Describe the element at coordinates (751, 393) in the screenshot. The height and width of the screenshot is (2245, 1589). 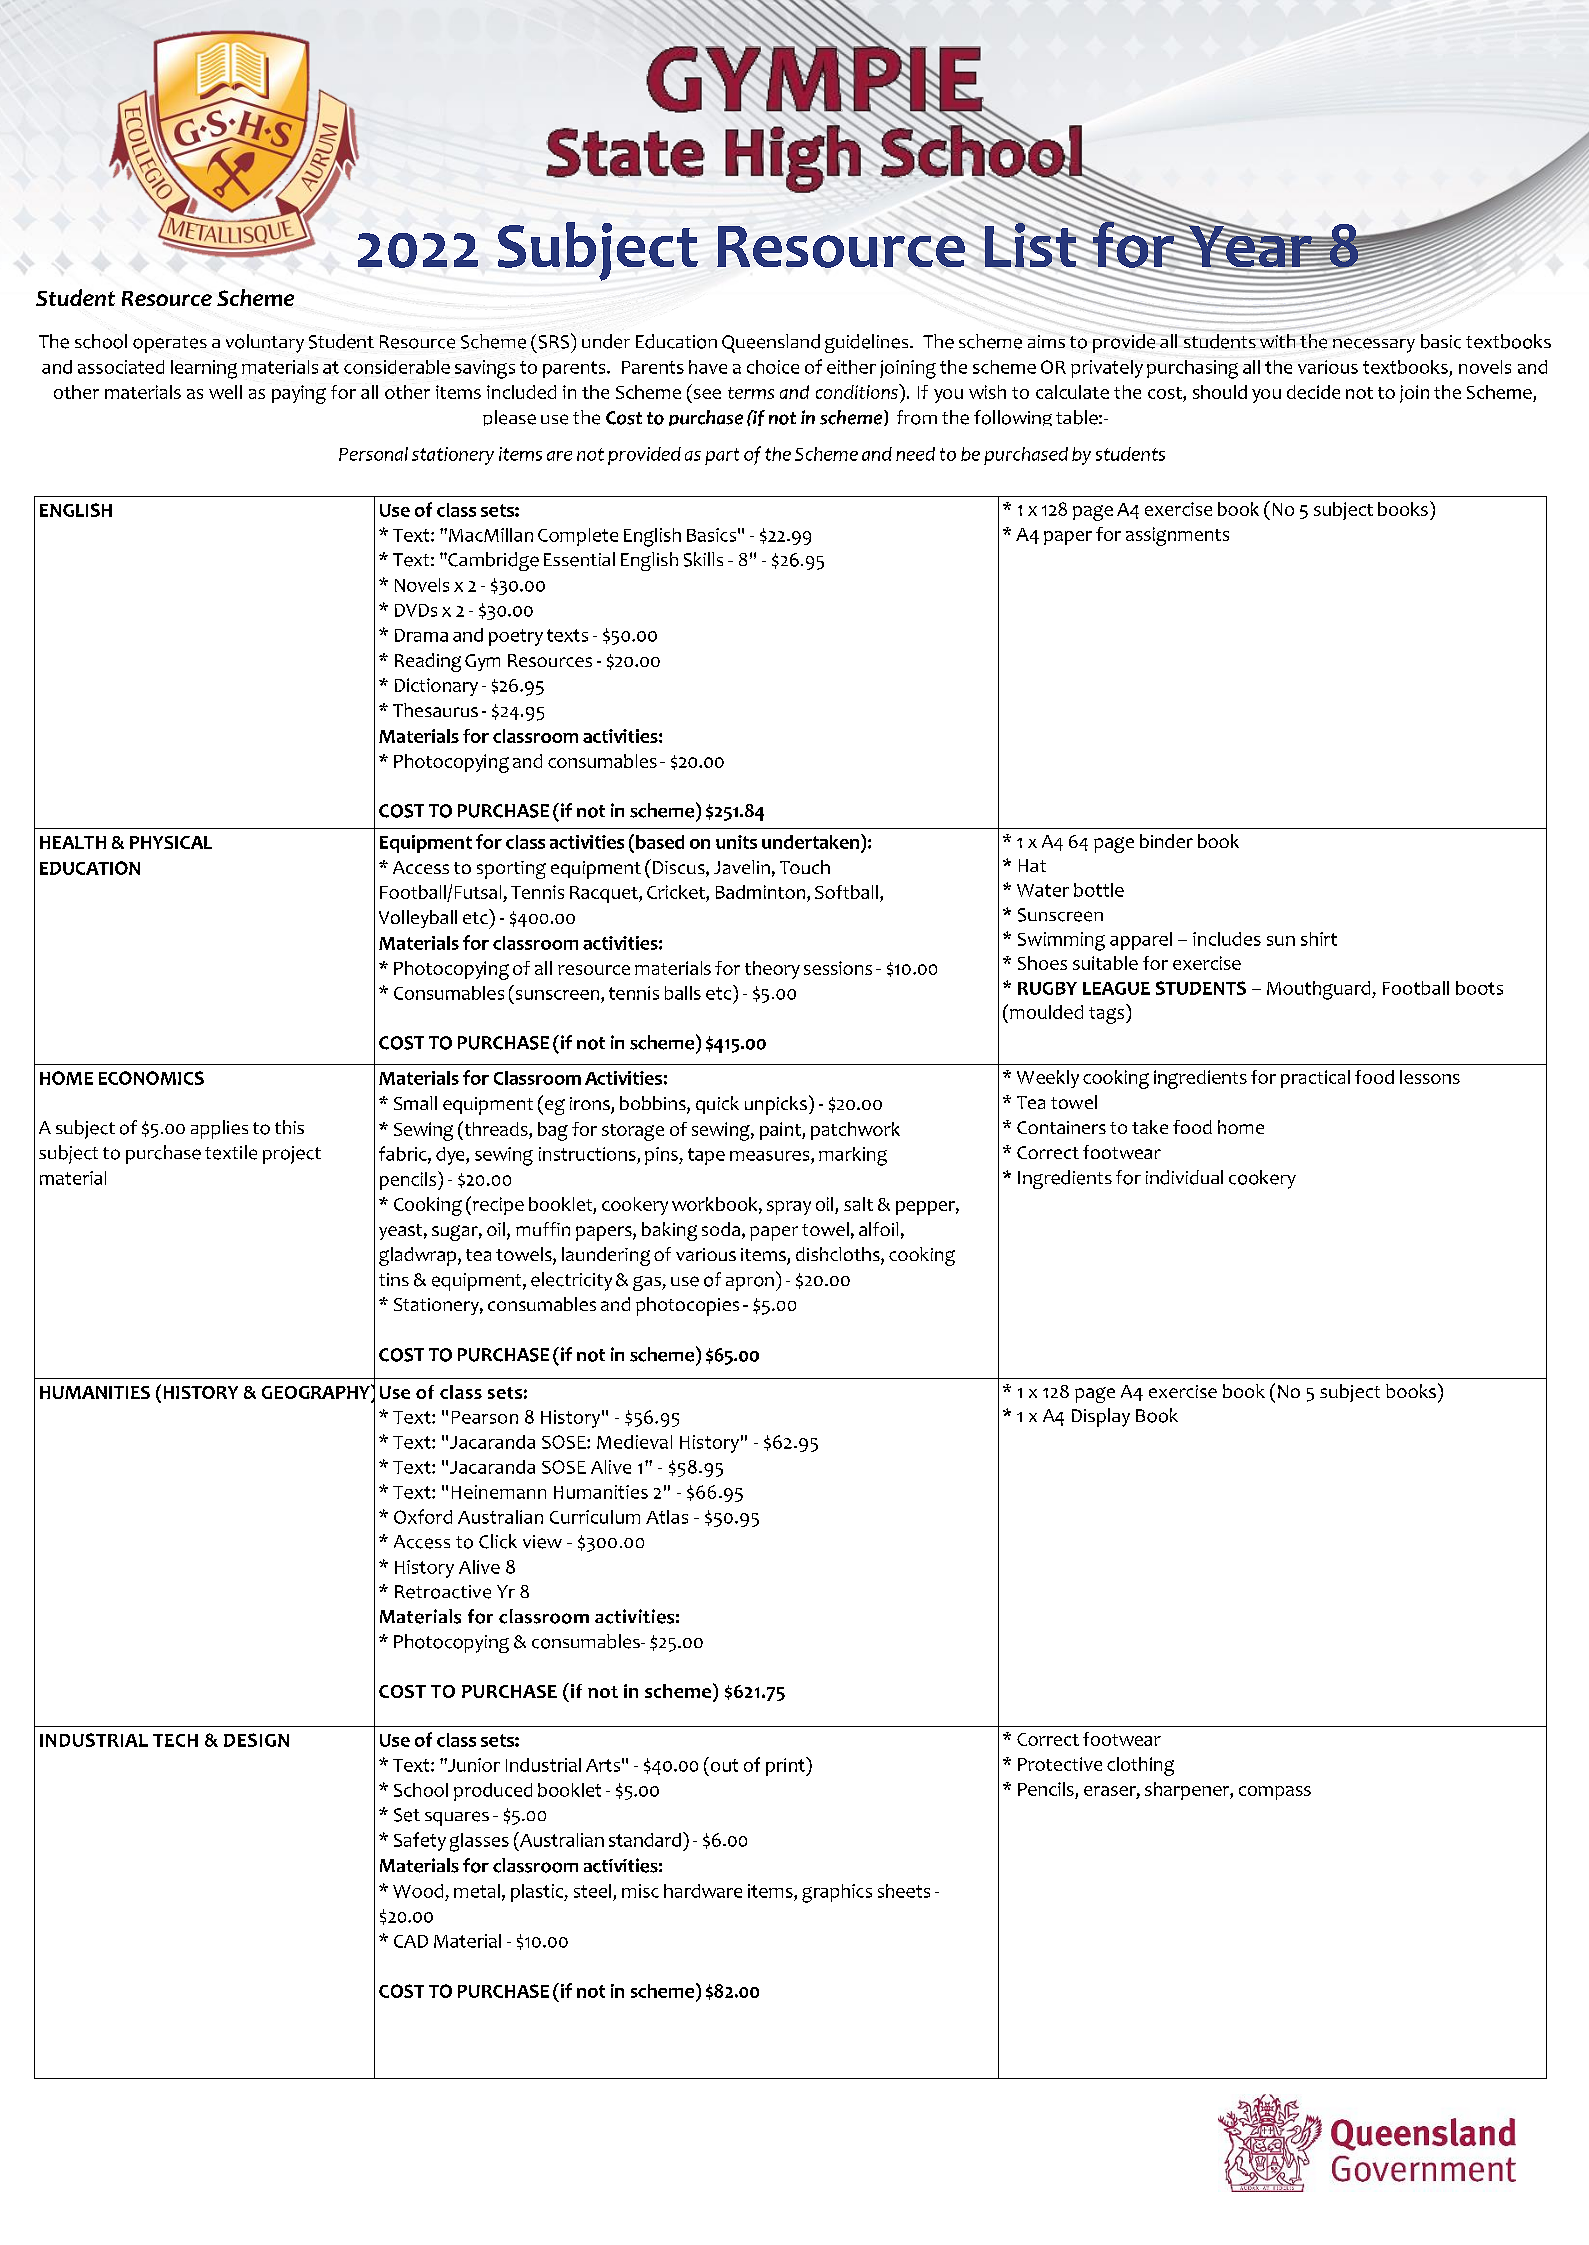
I see `terms` at that location.
